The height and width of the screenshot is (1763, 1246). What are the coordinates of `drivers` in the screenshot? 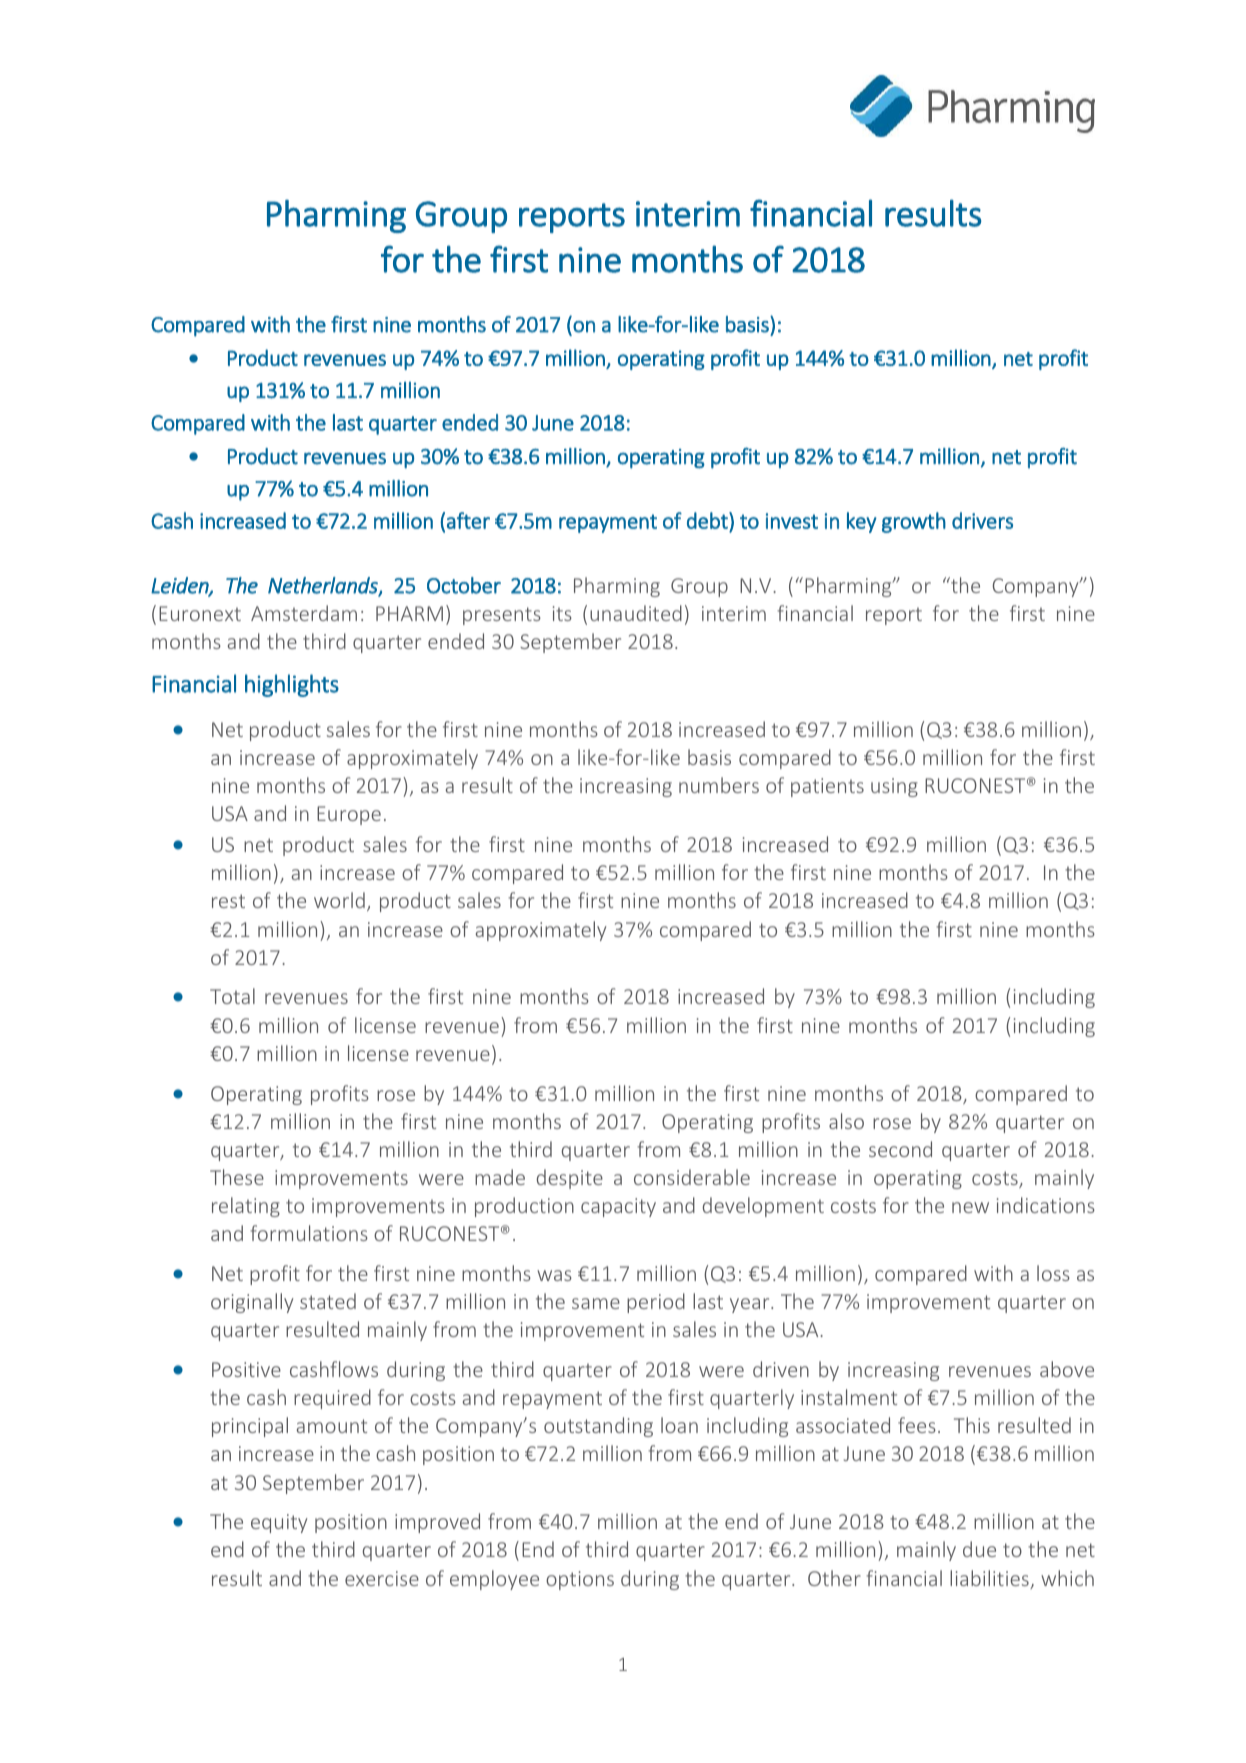 It's located at (982, 520).
